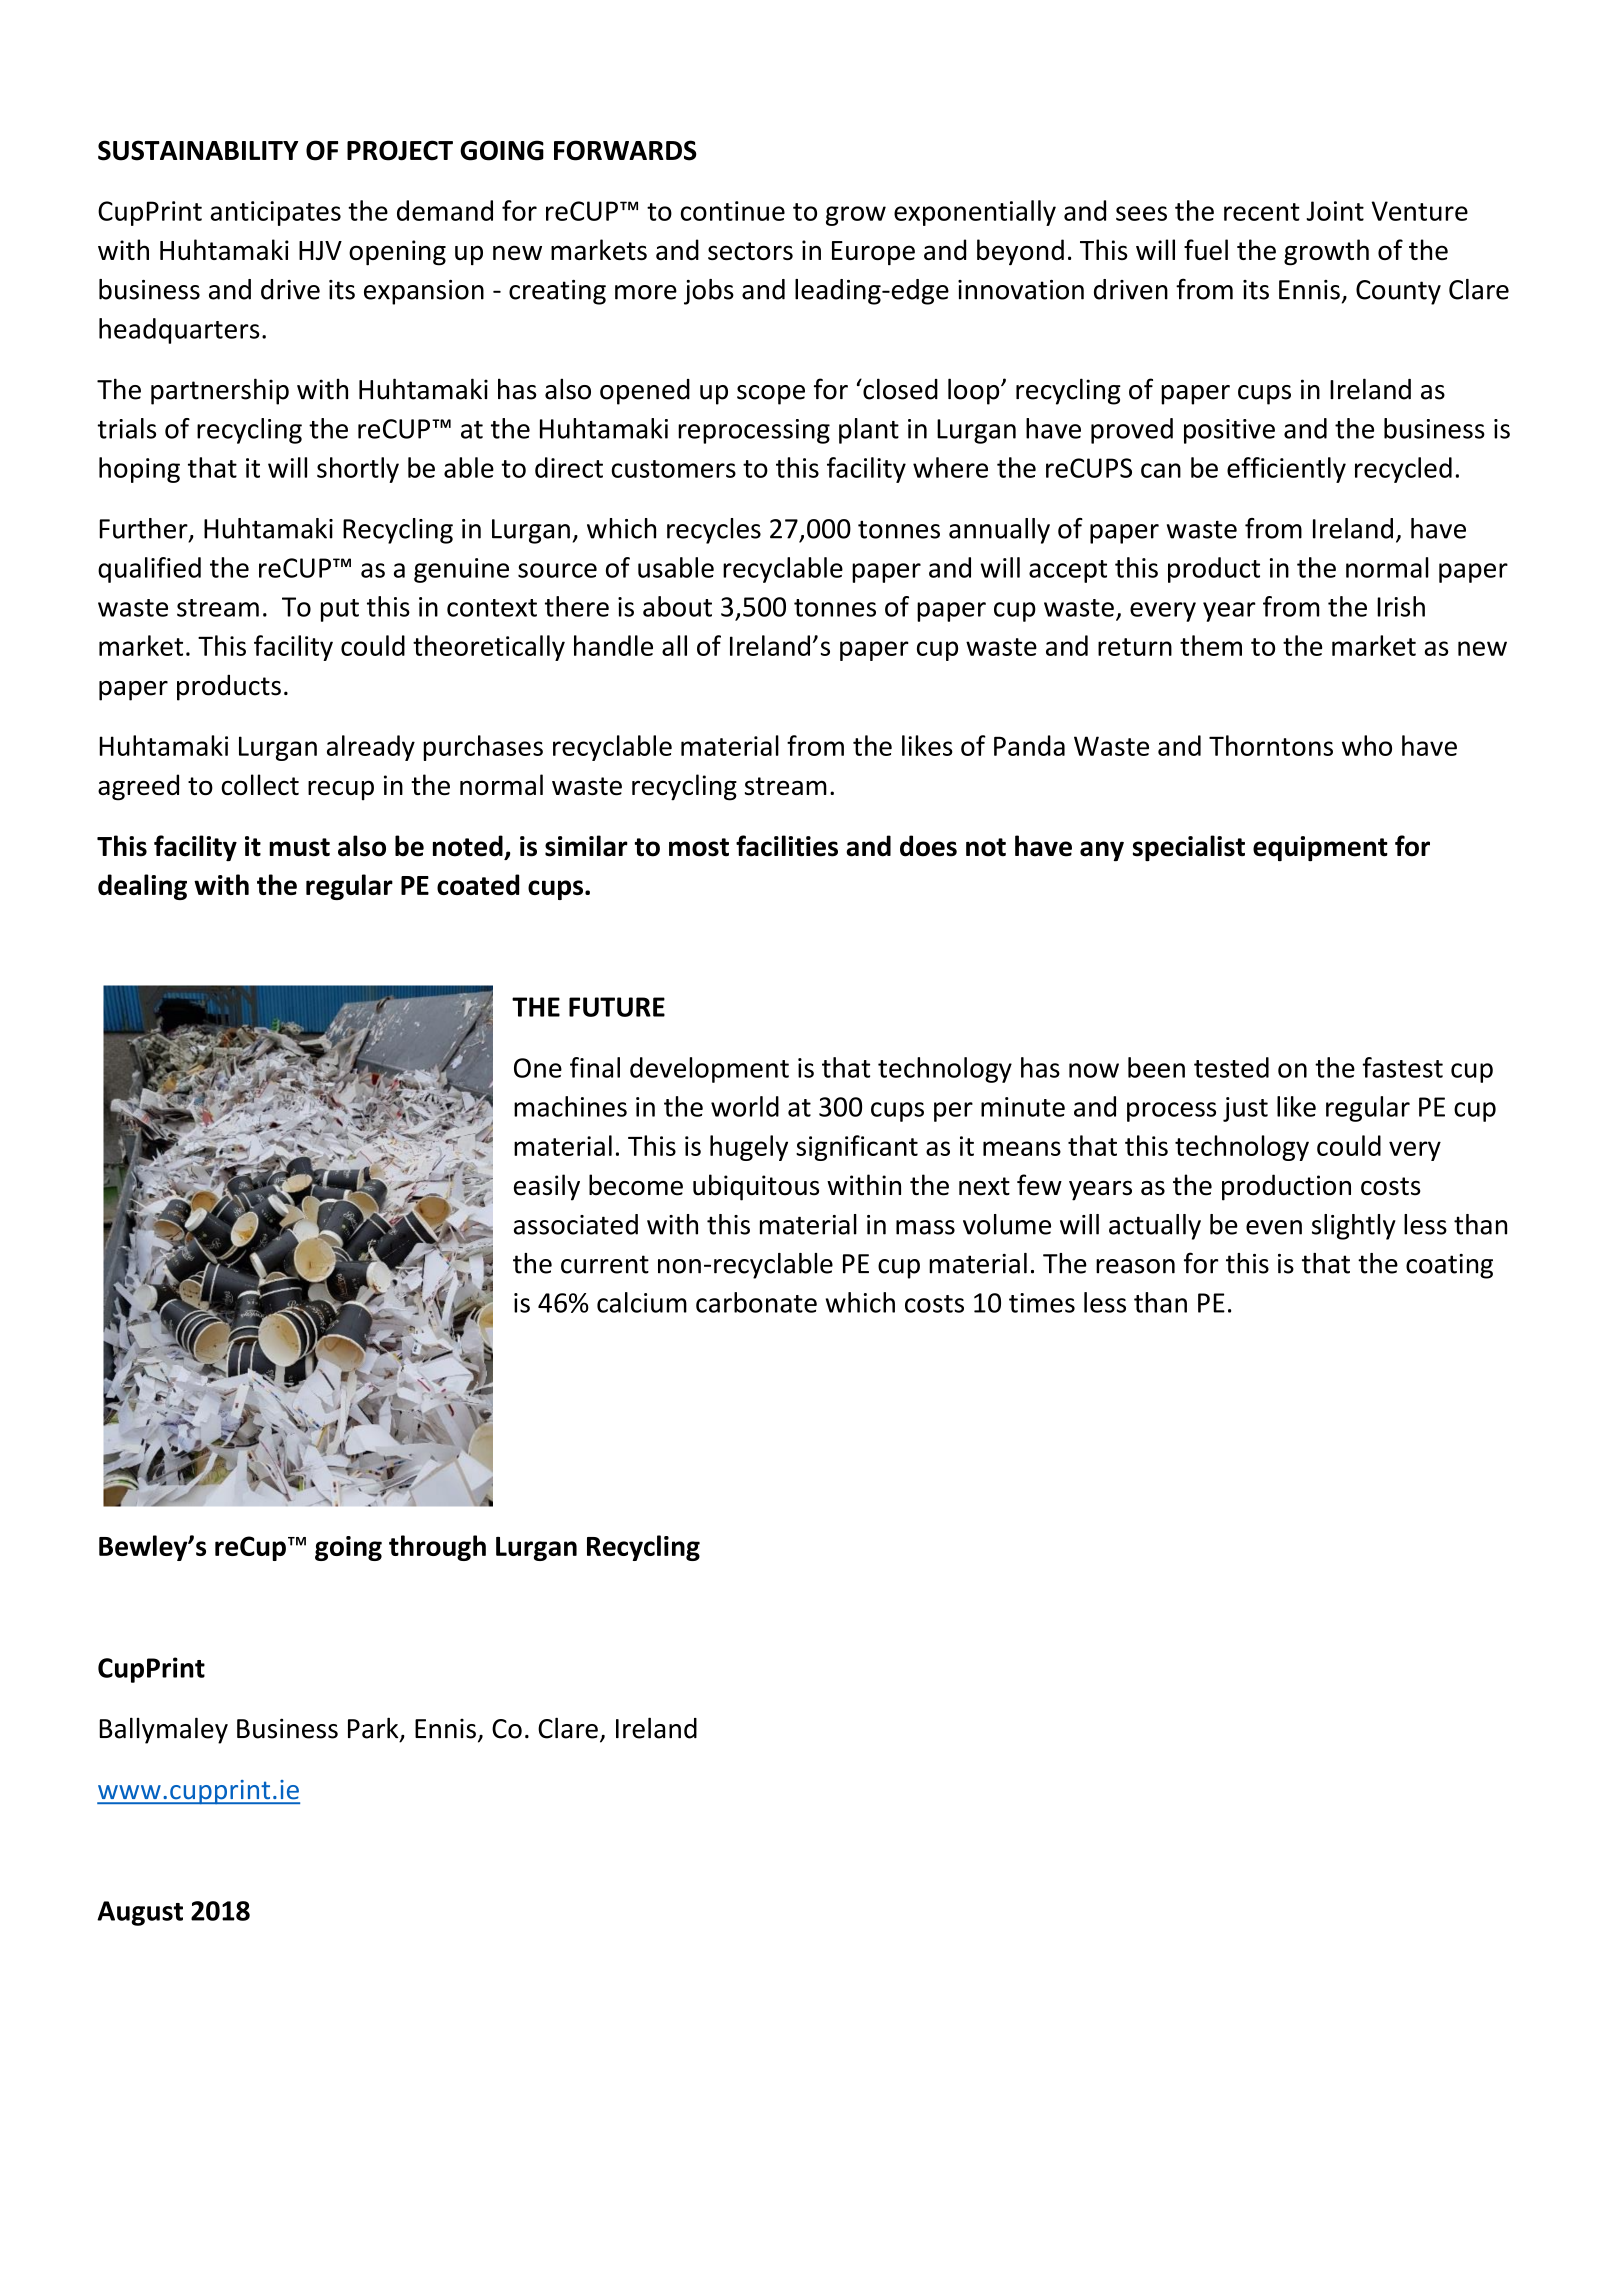 This image has width=1609, height=2276. What do you see at coordinates (1274, 1227) in the image?
I see `even` at bounding box center [1274, 1227].
